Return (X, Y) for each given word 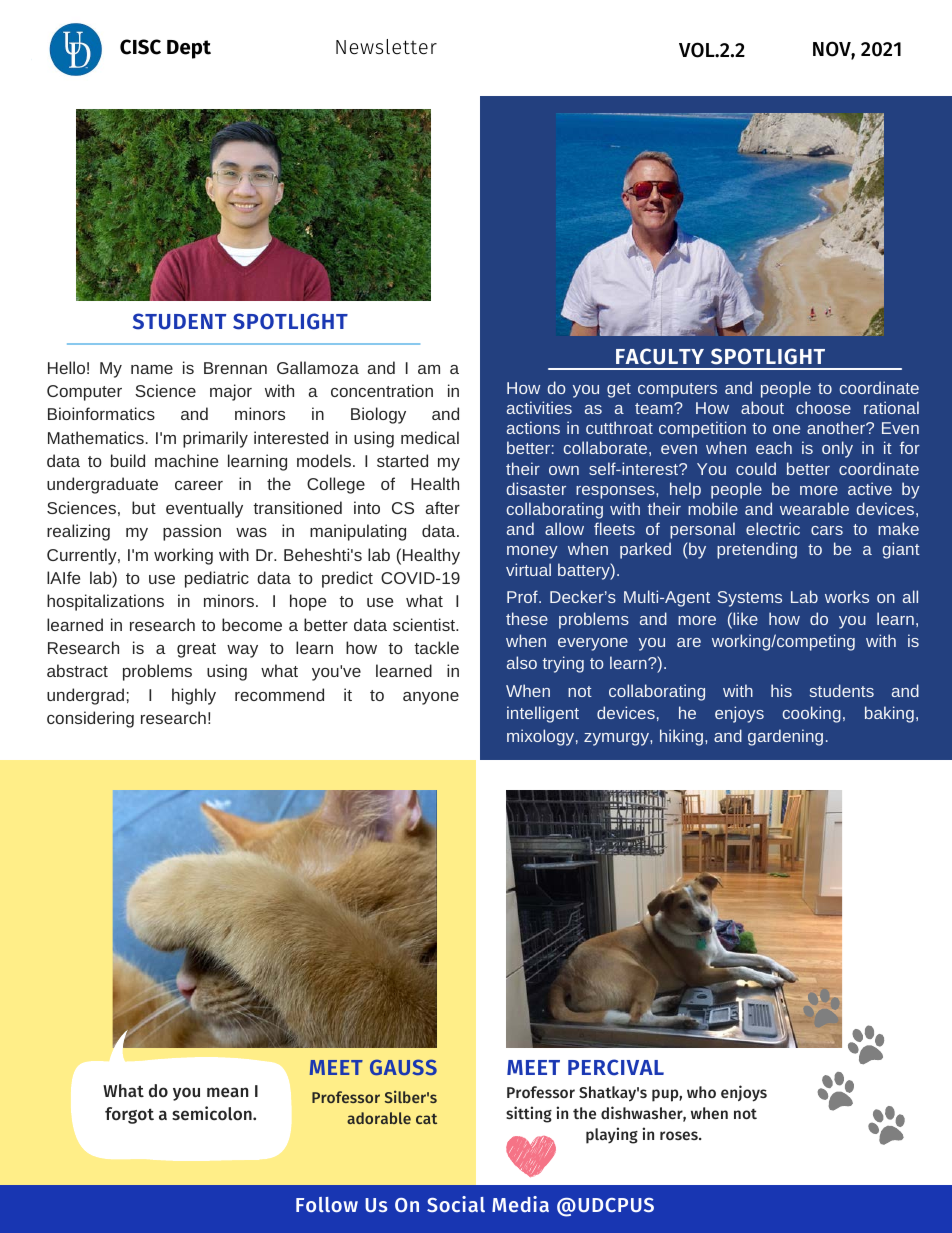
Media (520, 1204)
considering (90, 719)
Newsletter (386, 47)
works (847, 596)
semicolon (213, 1113)
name (152, 369)
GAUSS (403, 1067)
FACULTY (660, 356)
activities (539, 407)
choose (823, 407)
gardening (785, 737)
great (196, 650)
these (527, 618)
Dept (189, 49)
